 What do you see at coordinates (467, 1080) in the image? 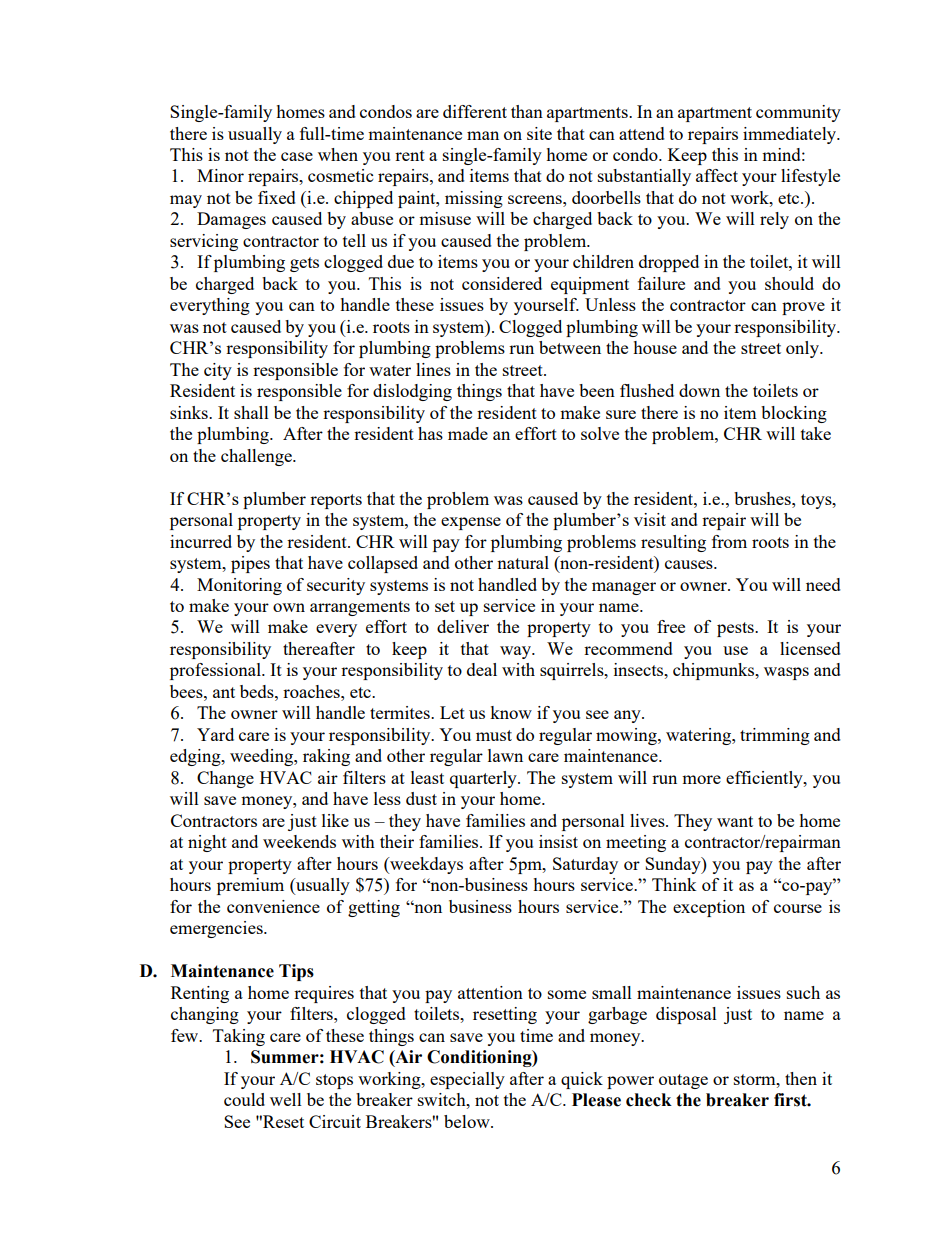
I see `especially` at bounding box center [467, 1080].
